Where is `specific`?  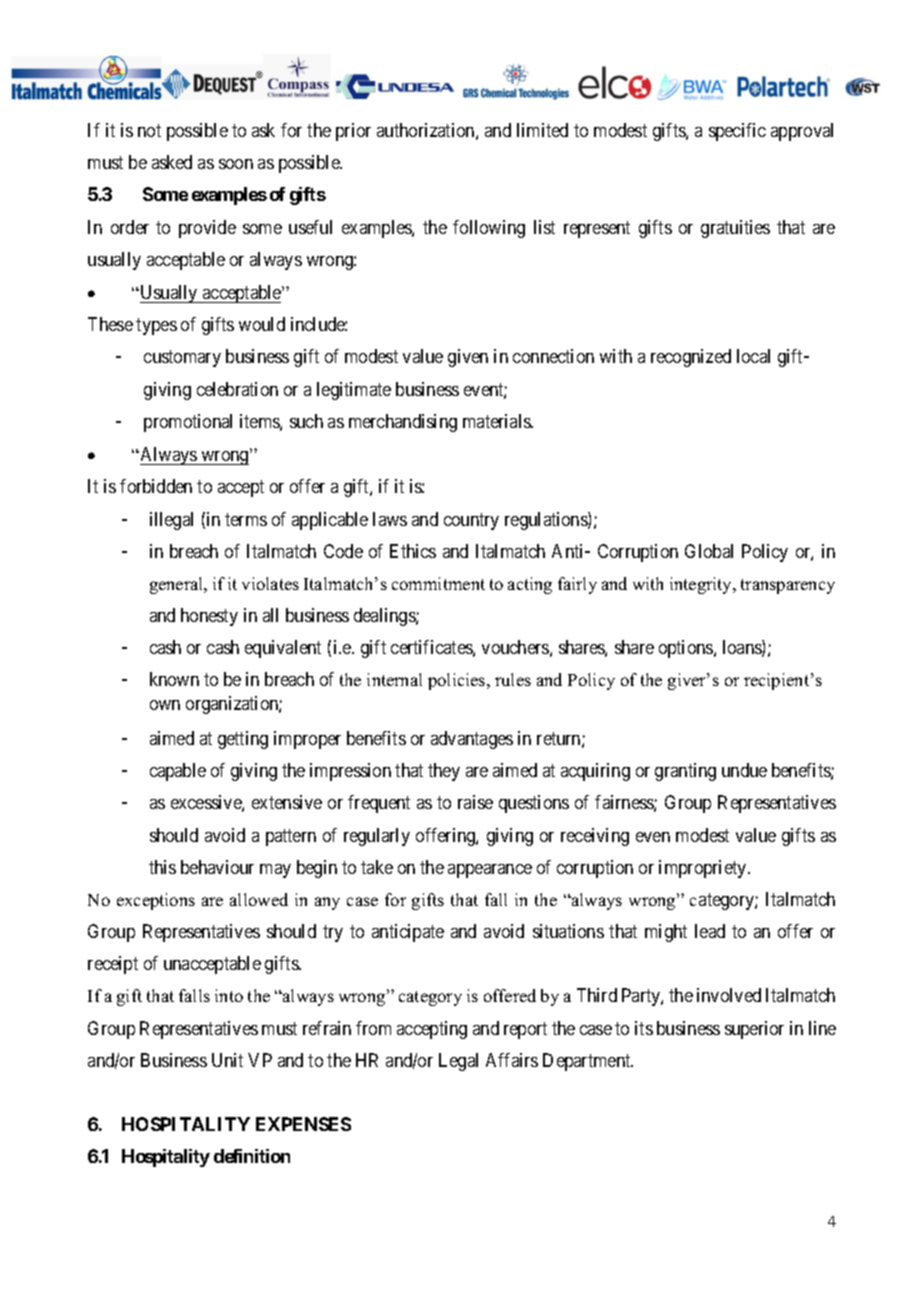
specific is located at coordinates (737, 132).
